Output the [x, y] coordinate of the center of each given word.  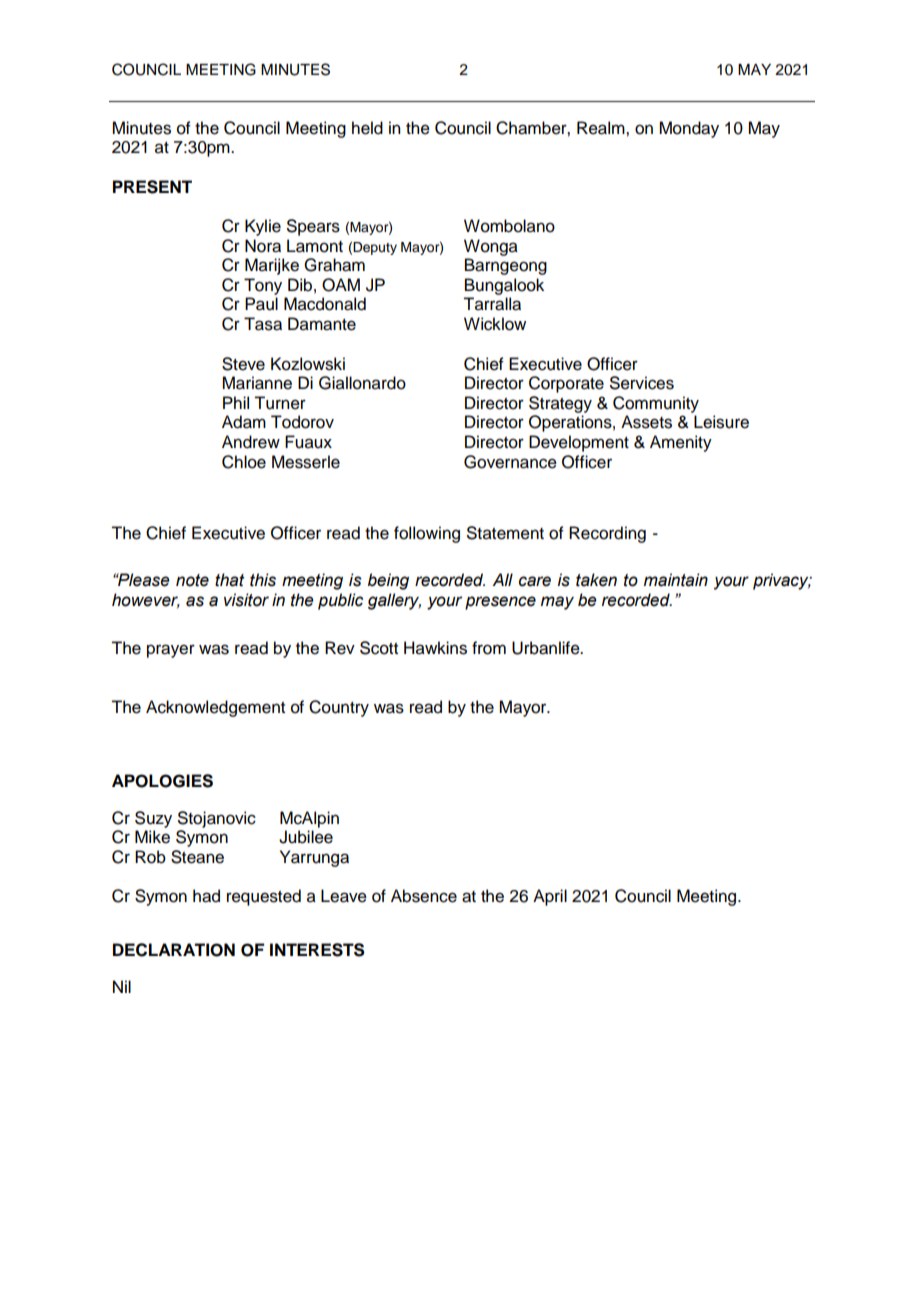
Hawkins [435, 648]
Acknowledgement [215, 708]
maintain [676, 580]
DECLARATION [174, 950]
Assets [646, 422]
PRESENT [152, 187]
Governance [510, 462]
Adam [244, 422]
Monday [689, 129]
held [367, 128]
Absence [424, 896]
